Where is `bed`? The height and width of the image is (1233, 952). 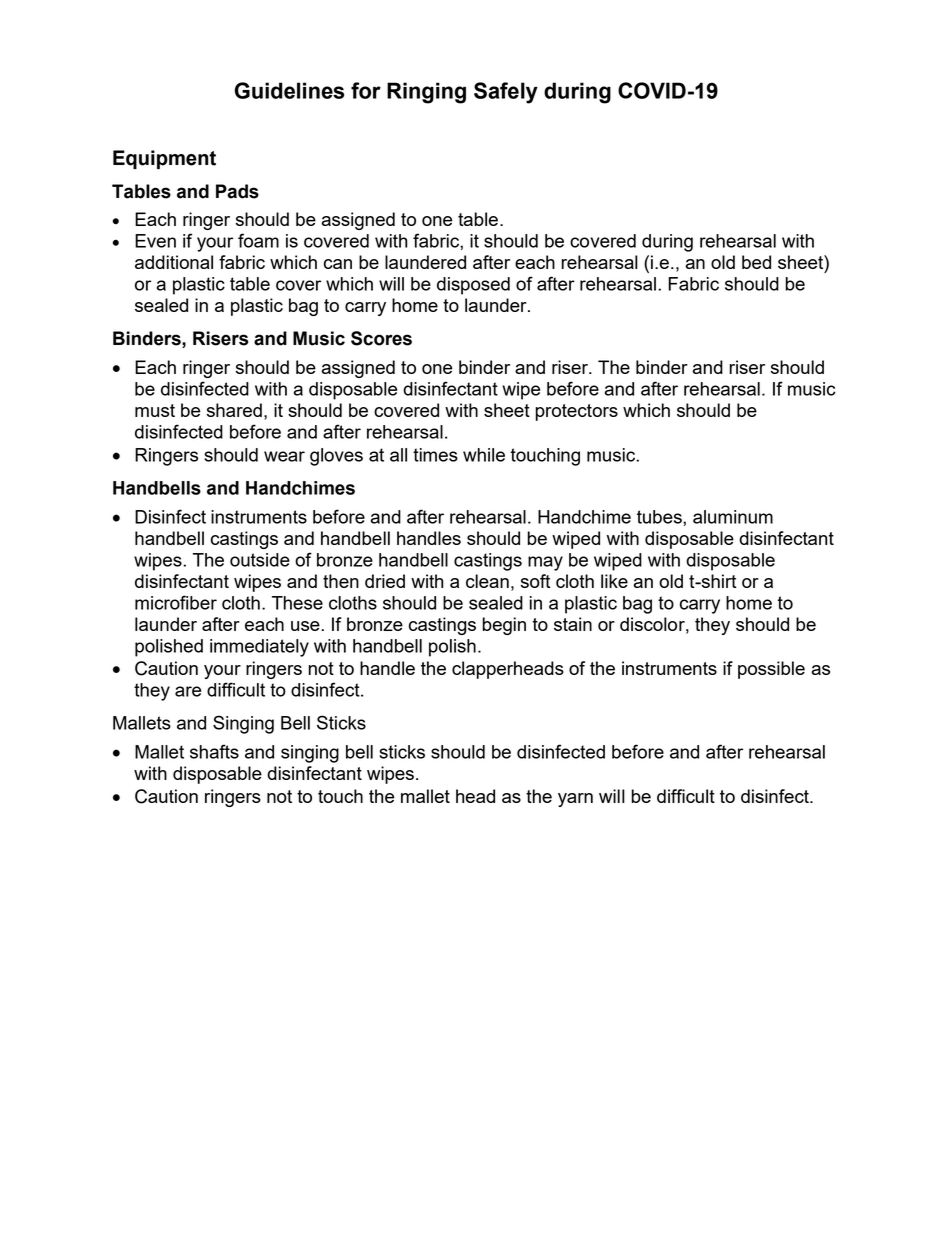 bed is located at coordinates (756, 262).
